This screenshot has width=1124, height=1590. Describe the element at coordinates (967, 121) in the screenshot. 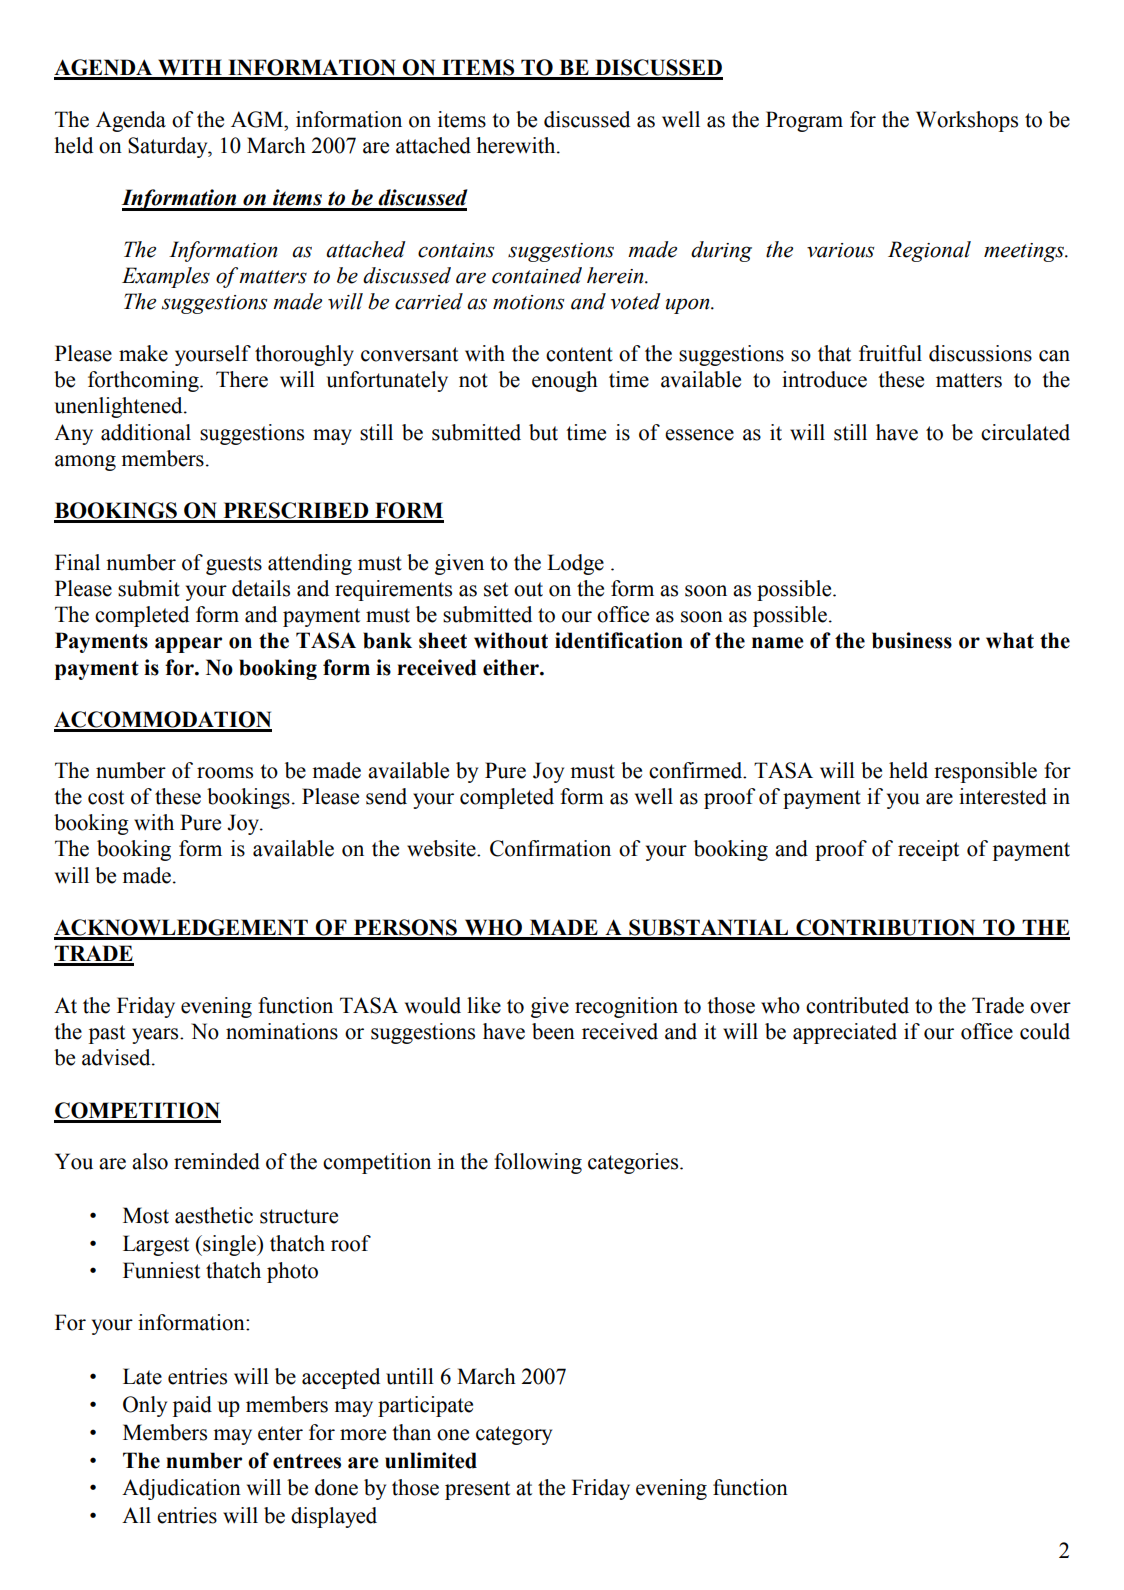

I see `Workshops` at that location.
